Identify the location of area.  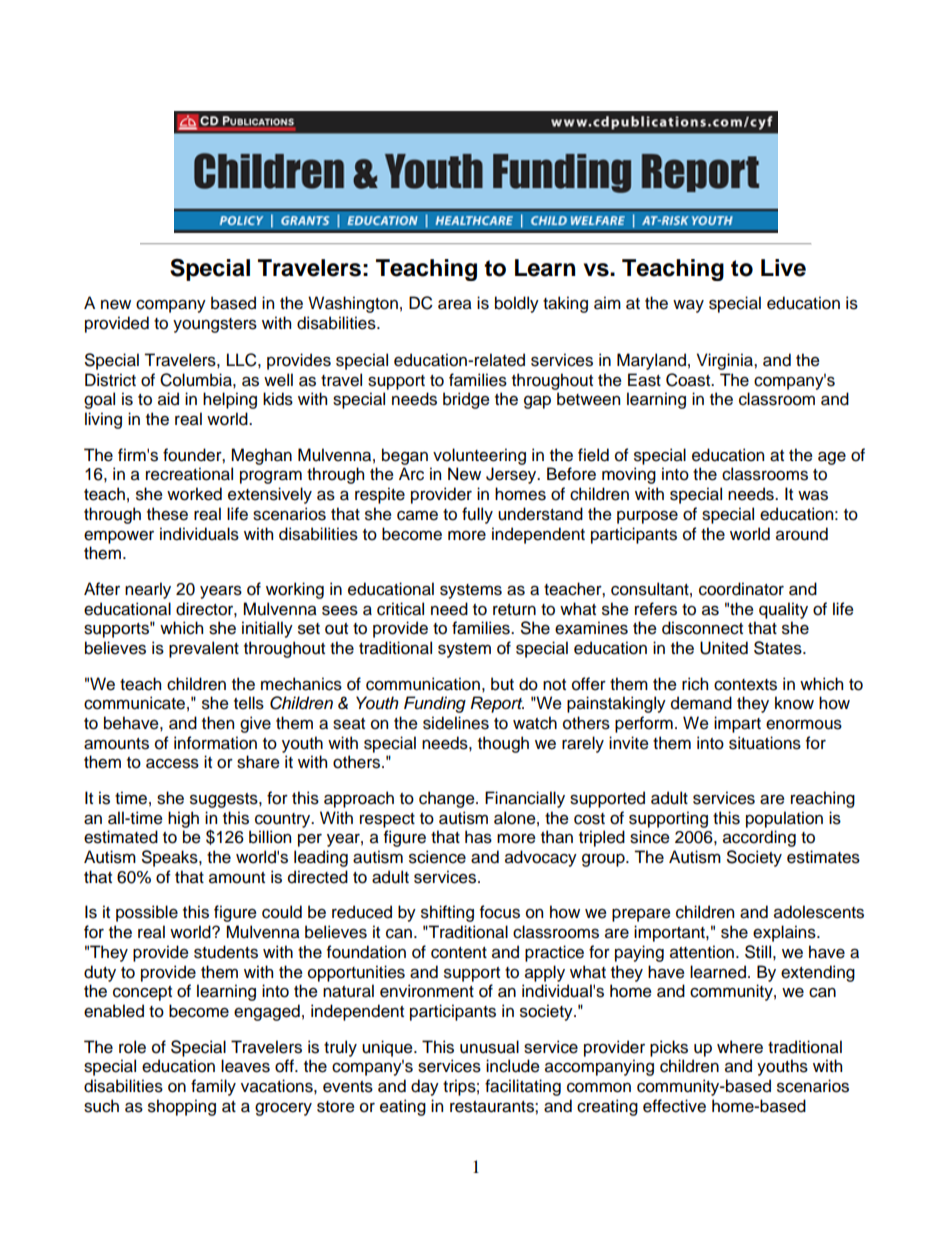
(455, 304).
